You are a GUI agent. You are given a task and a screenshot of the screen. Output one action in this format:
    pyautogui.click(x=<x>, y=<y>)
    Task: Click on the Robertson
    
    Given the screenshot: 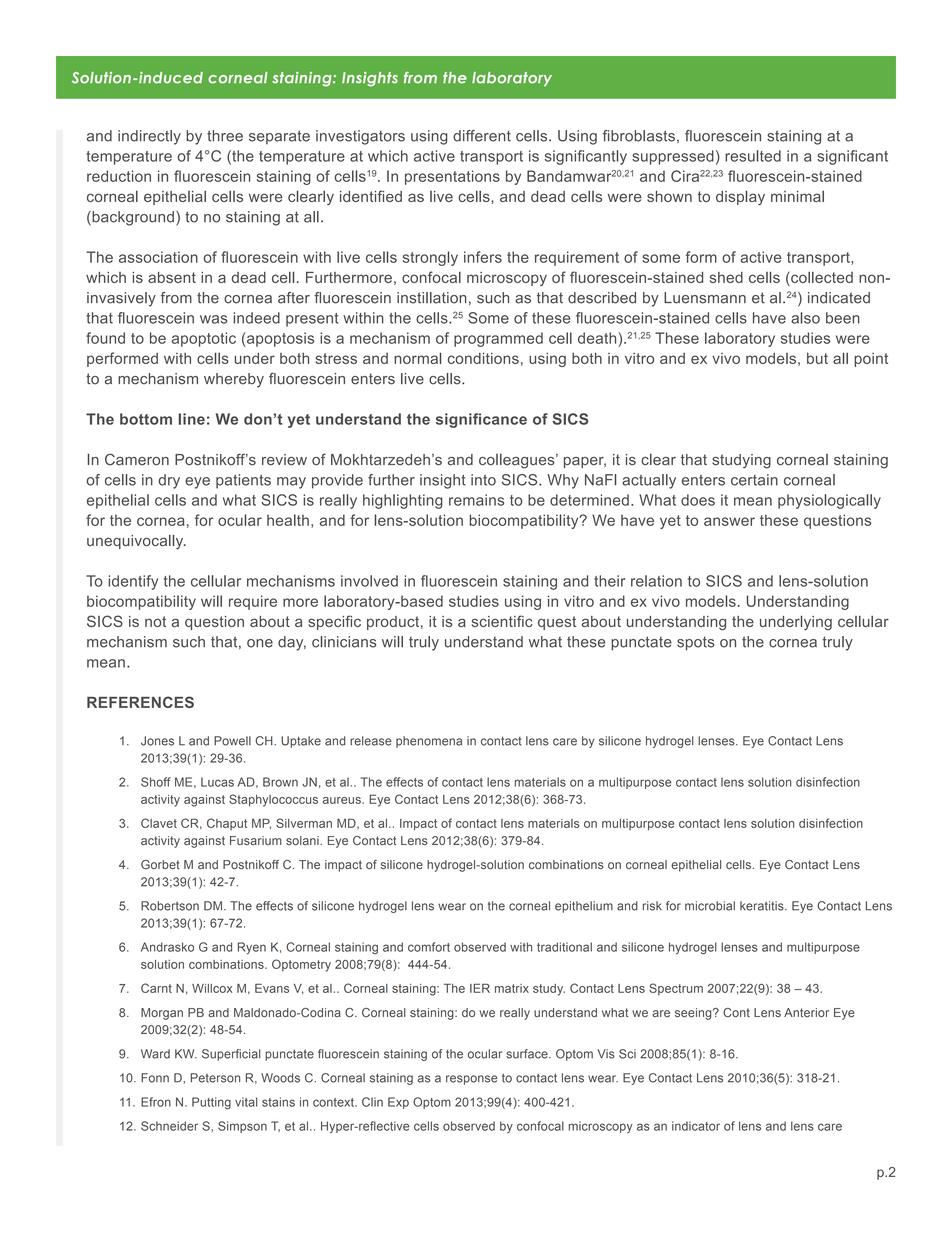 What is the action you would take?
    pyautogui.click(x=170, y=906)
